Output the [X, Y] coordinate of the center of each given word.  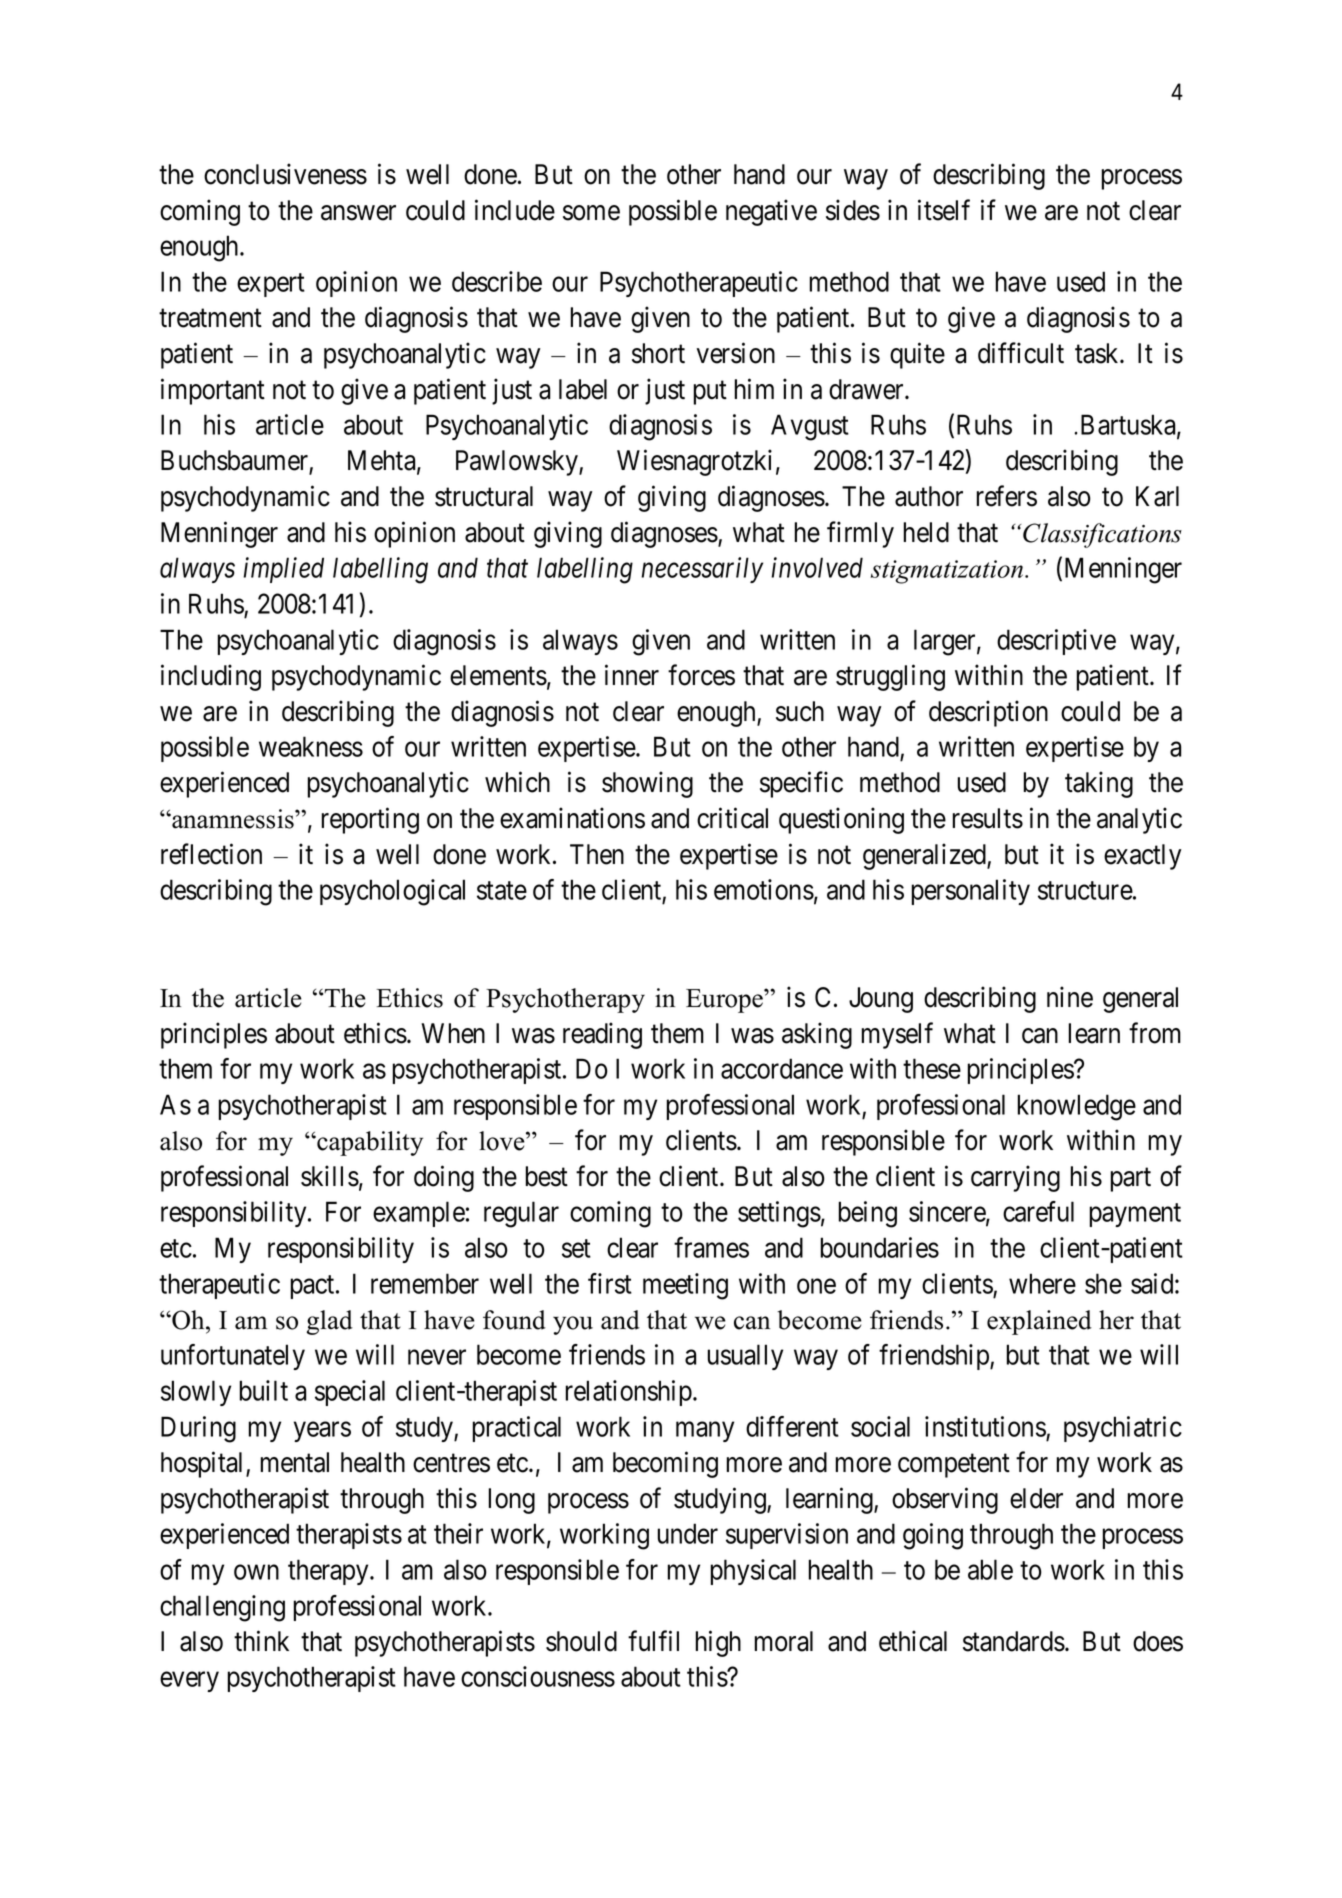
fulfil [653, 1641]
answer [358, 213]
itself [944, 210]
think [261, 1641]
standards [1014, 1641]
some [591, 213]
